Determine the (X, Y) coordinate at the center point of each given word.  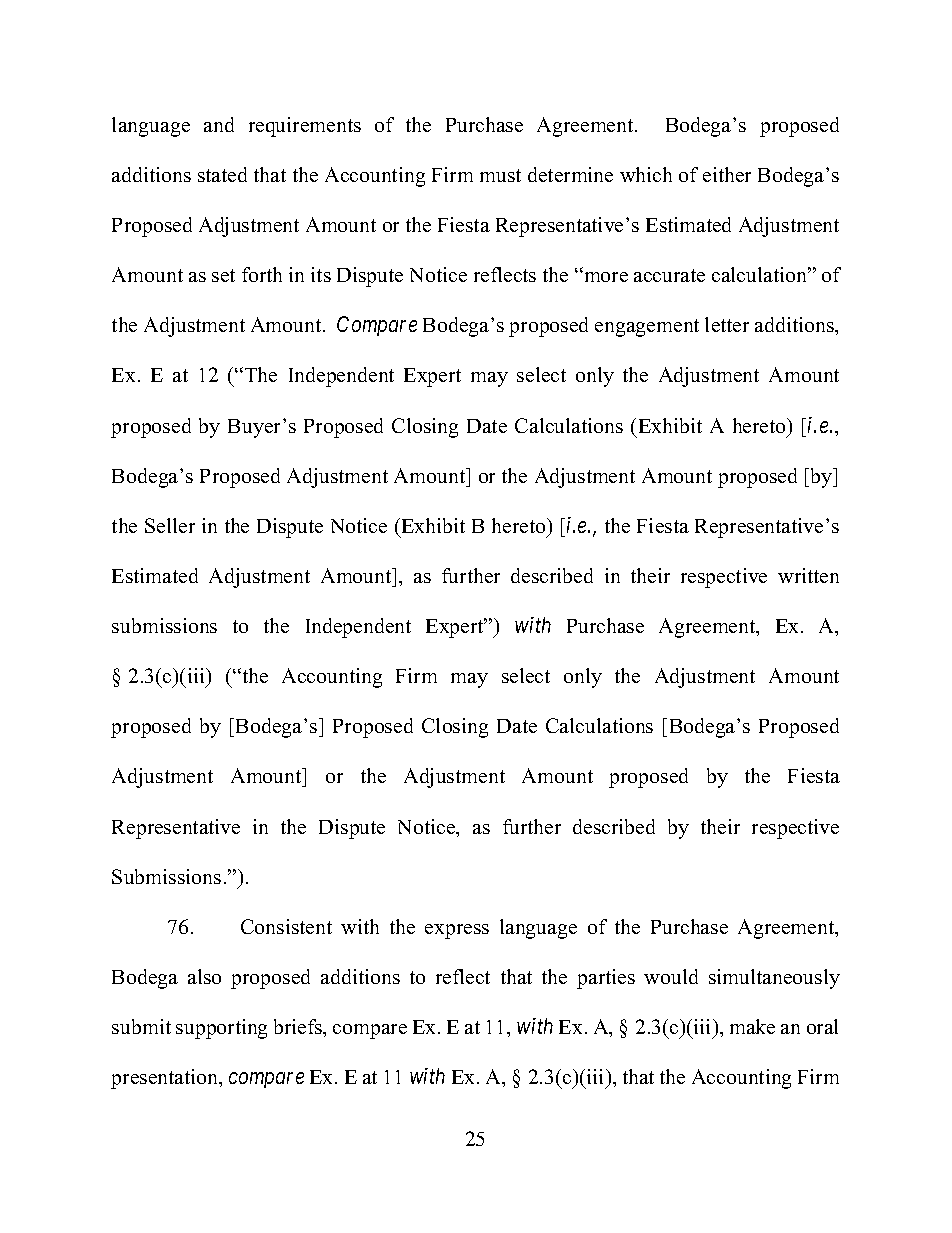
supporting (221, 1029)
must (500, 175)
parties (606, 979)
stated (222, 174)
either (727, 174)
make (752, 1026)
